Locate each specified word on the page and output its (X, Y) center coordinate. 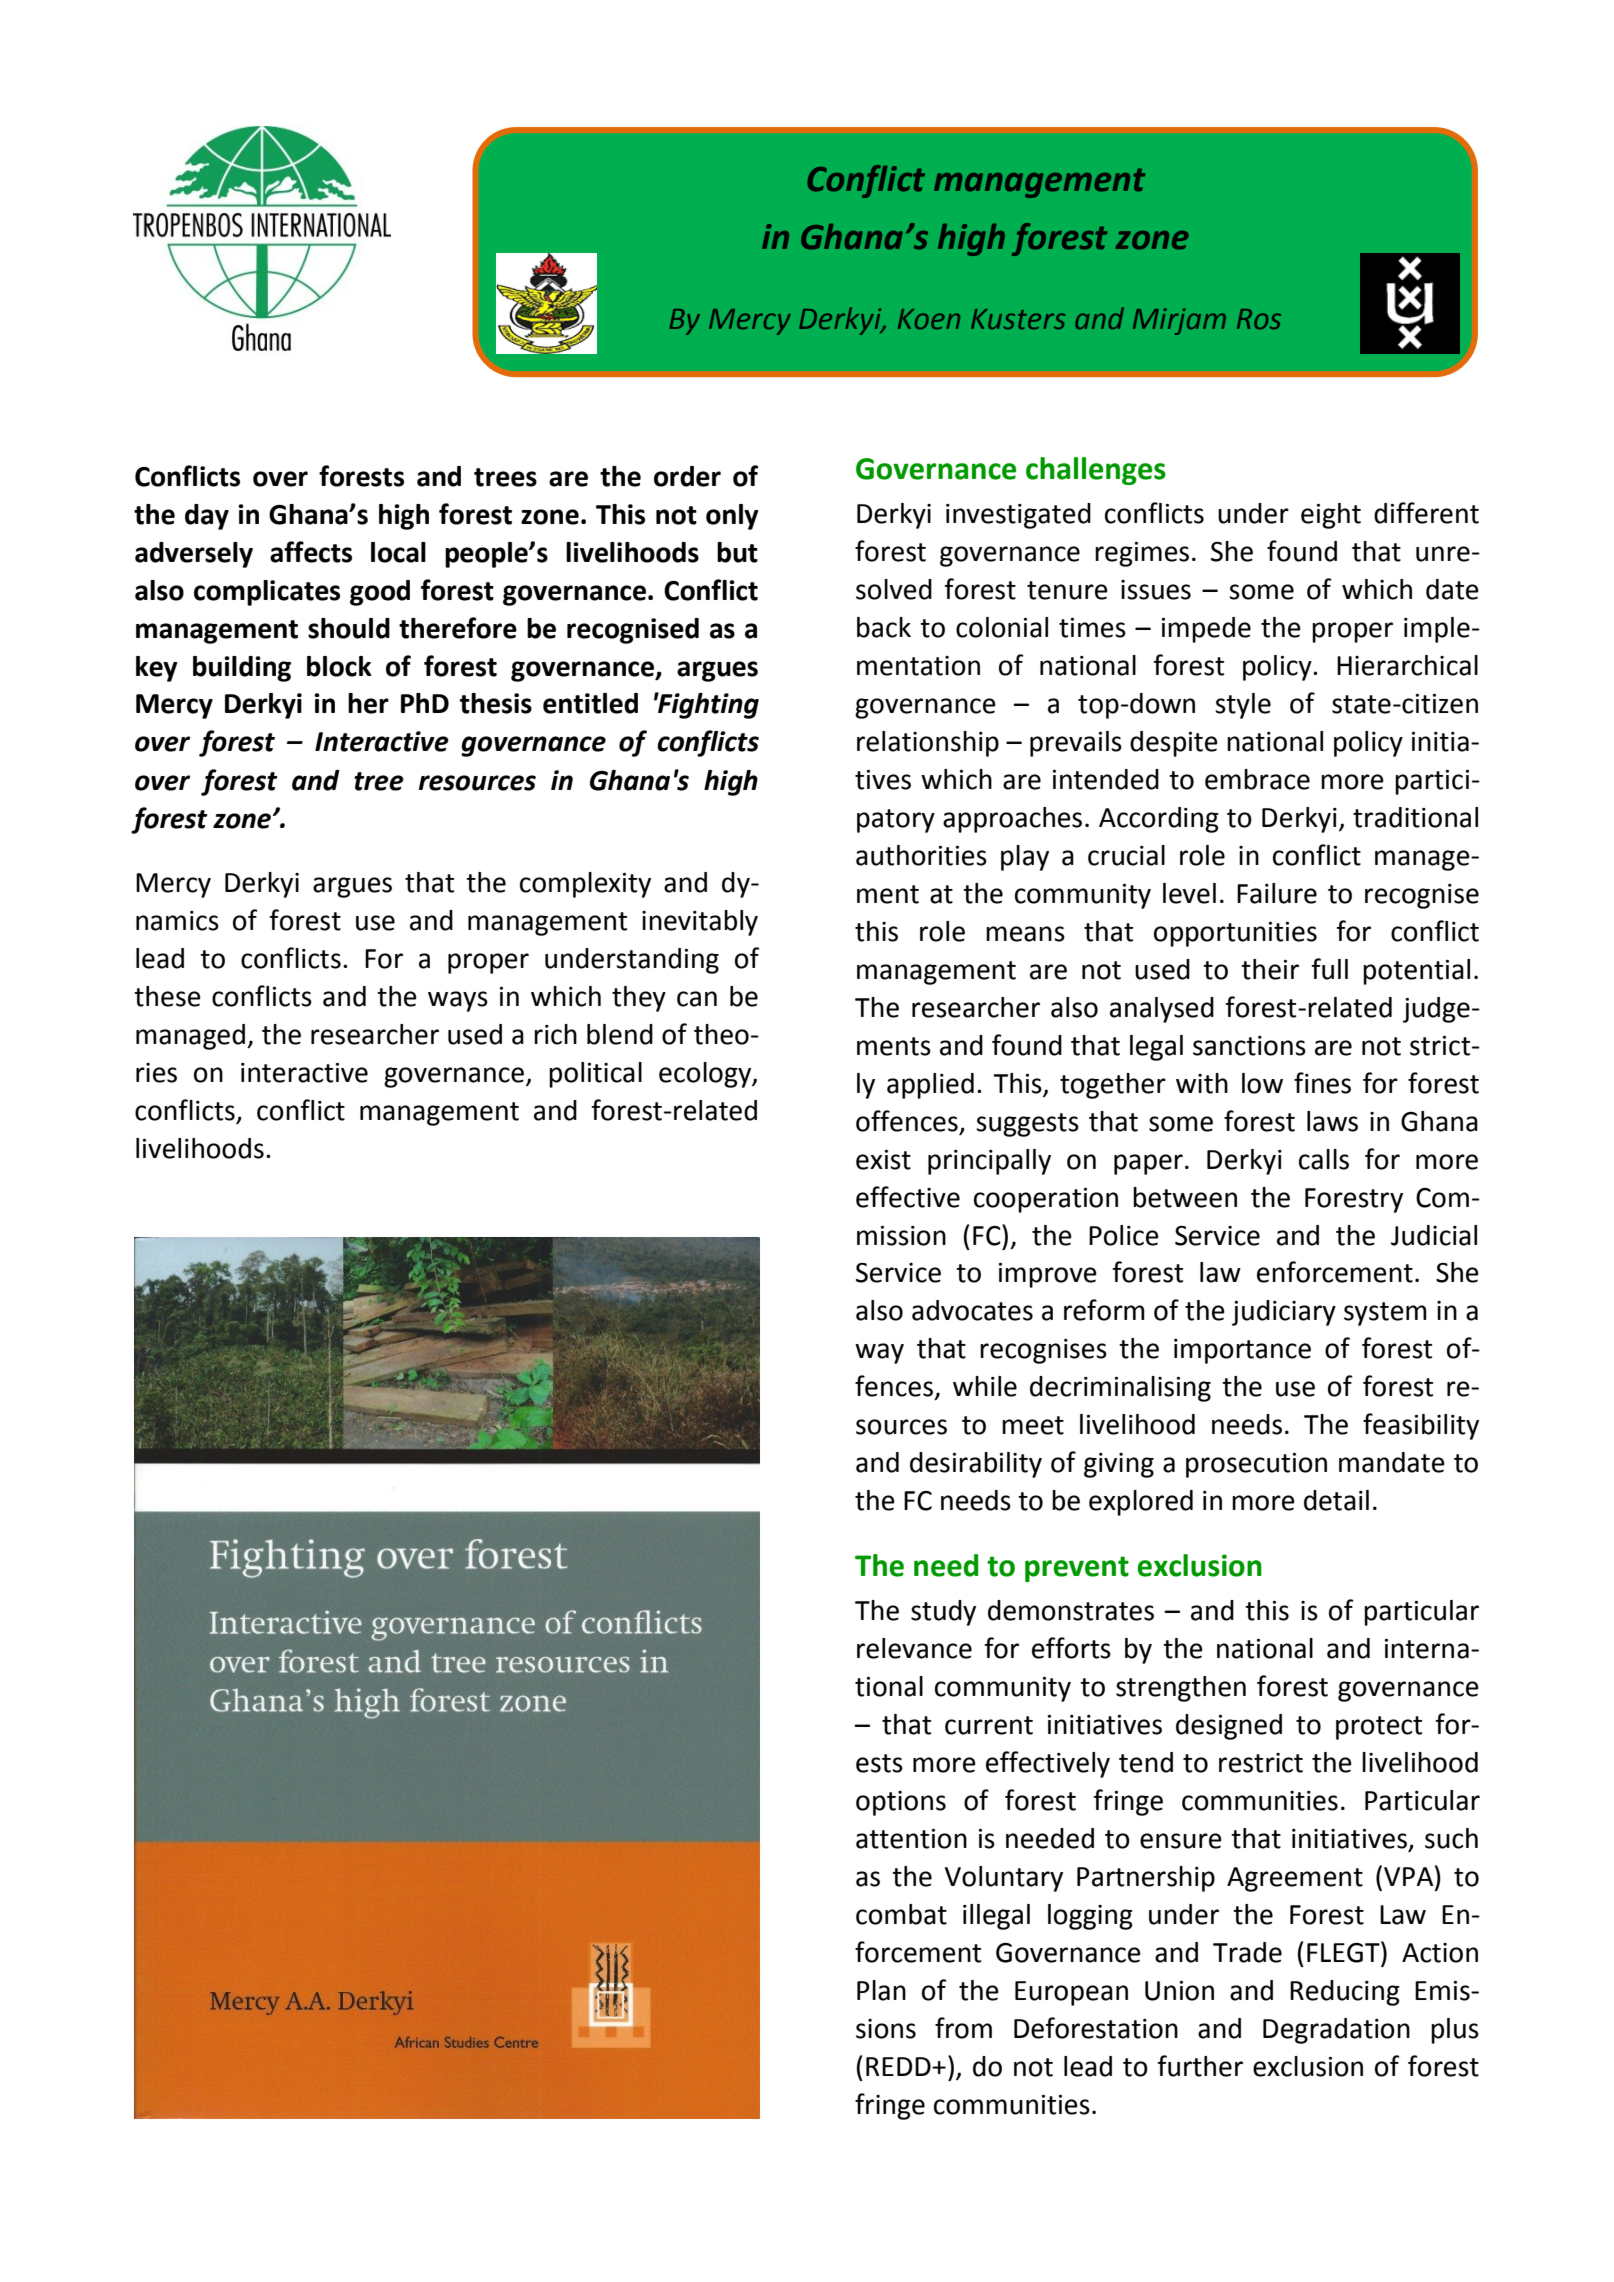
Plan (881, 1990)
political (595, 1075)
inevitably (700, 923)
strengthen (1181, 1689)
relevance (914, 1648)
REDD (899, 2066)
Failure (1277, 893)
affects (311, 552)
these (167, 996)
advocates (972, 1310)
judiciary (1284, 1313)
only (732, 517)
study (943, 1613)
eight (1331, 516)
